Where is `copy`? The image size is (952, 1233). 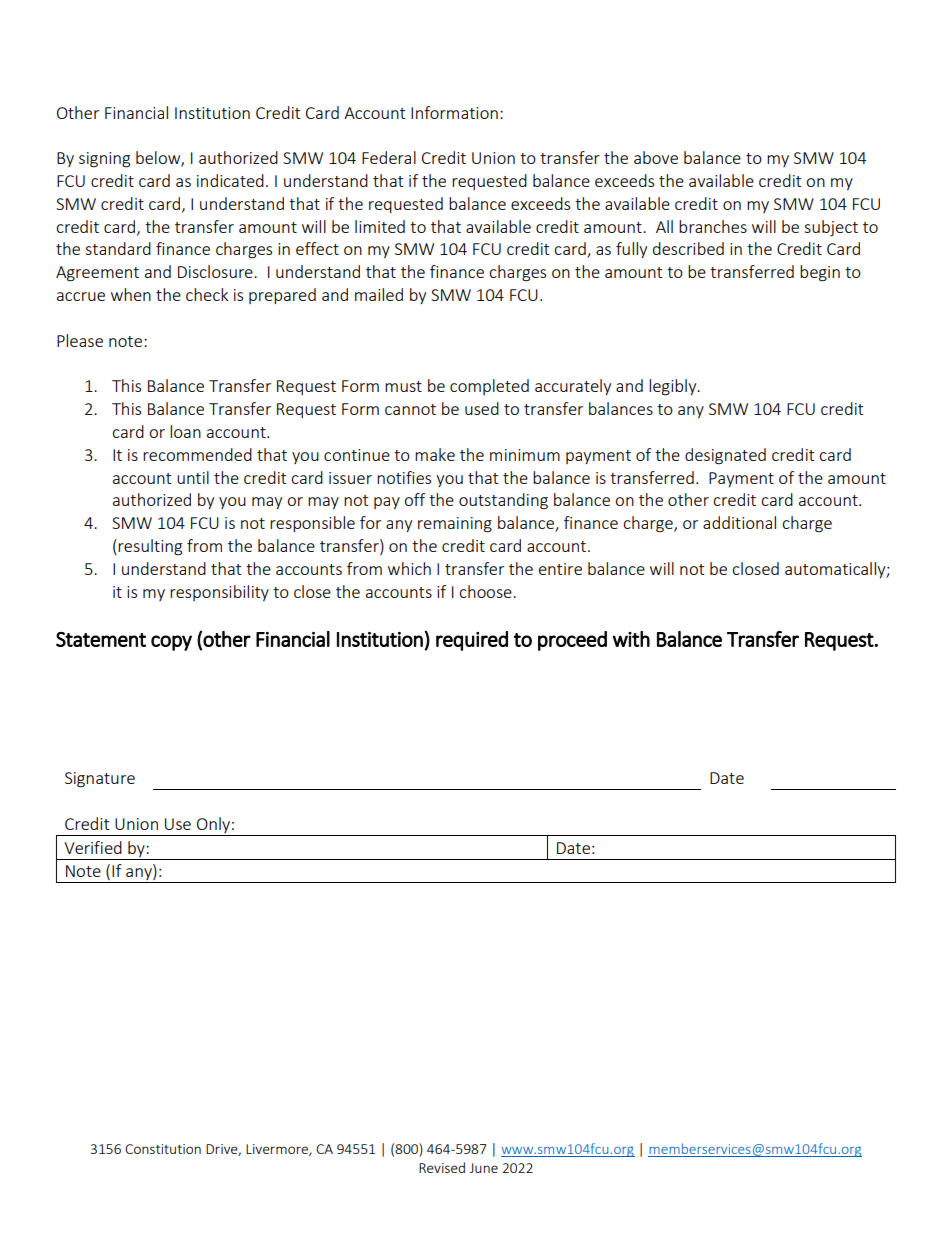
copy is located at coordinates (171, 643).
